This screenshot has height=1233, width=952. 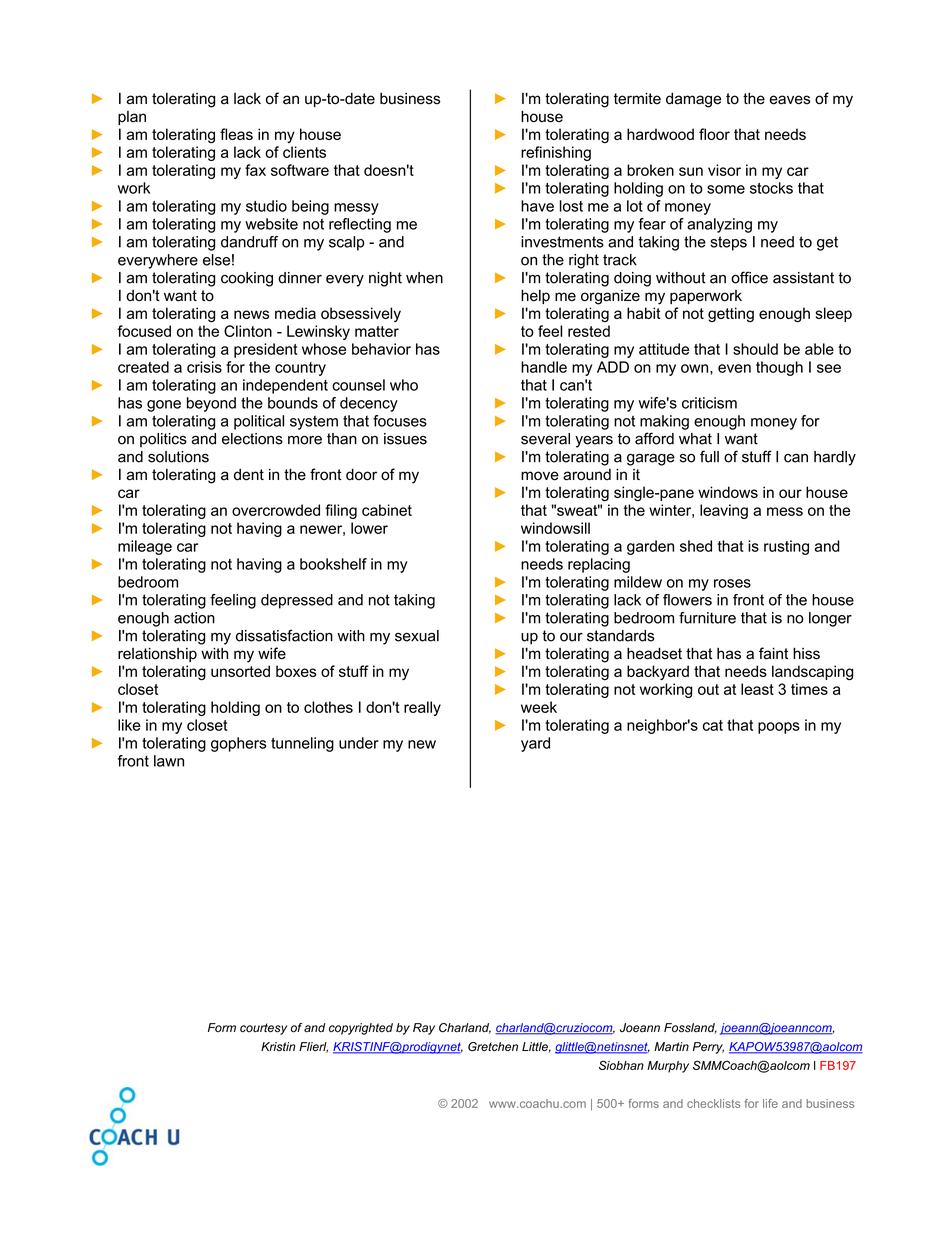 What do you see at coordinates (169, 761) in the screenshot?
I see `lawn` at bounding box center [169, 761].
